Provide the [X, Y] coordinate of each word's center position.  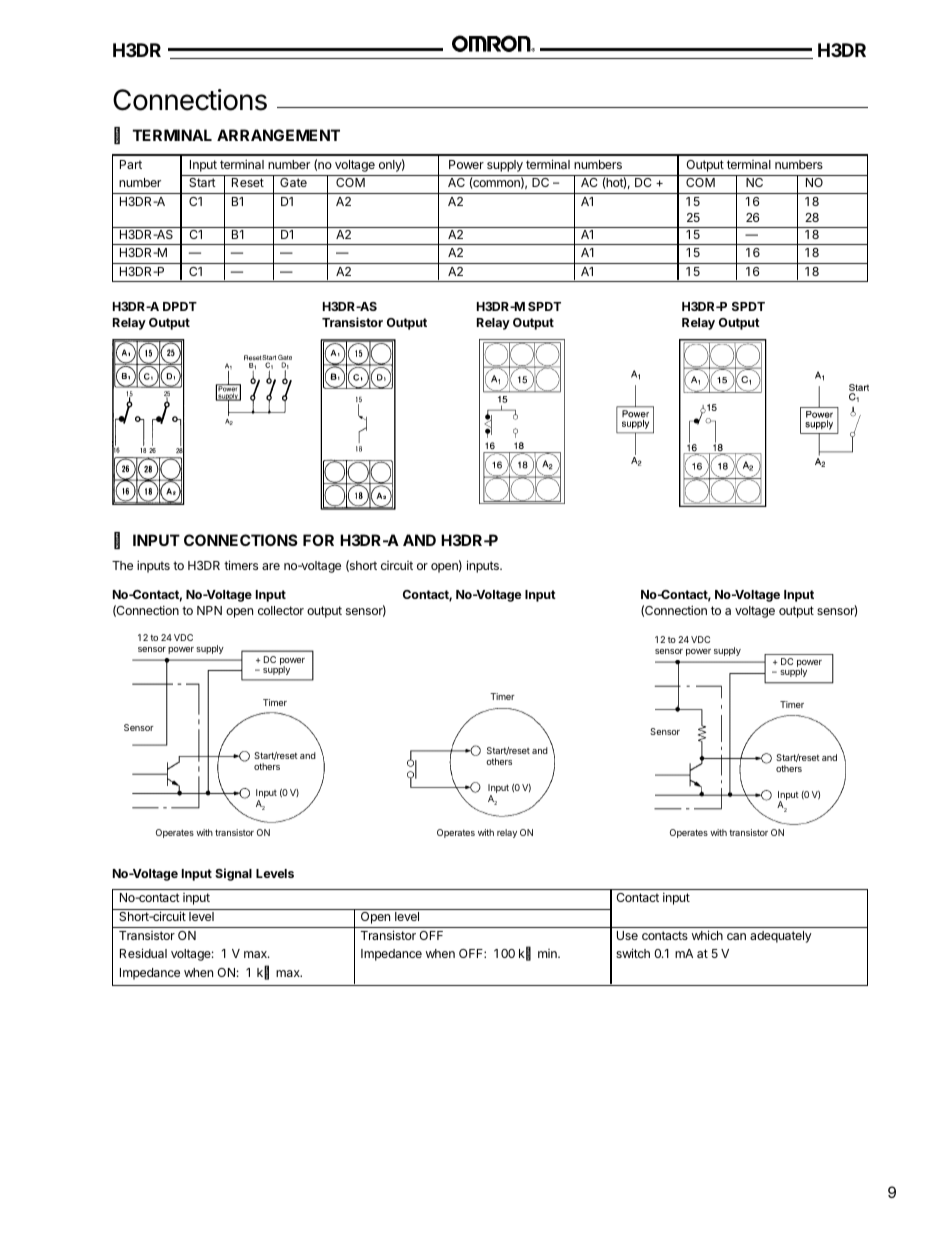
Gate [293, 182]
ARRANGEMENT [278, 135]
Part [131, 164]
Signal [233, 874]
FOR [318, 540]
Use [627, 935]
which [707, 935]
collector [281, 610]
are [271, 566]
